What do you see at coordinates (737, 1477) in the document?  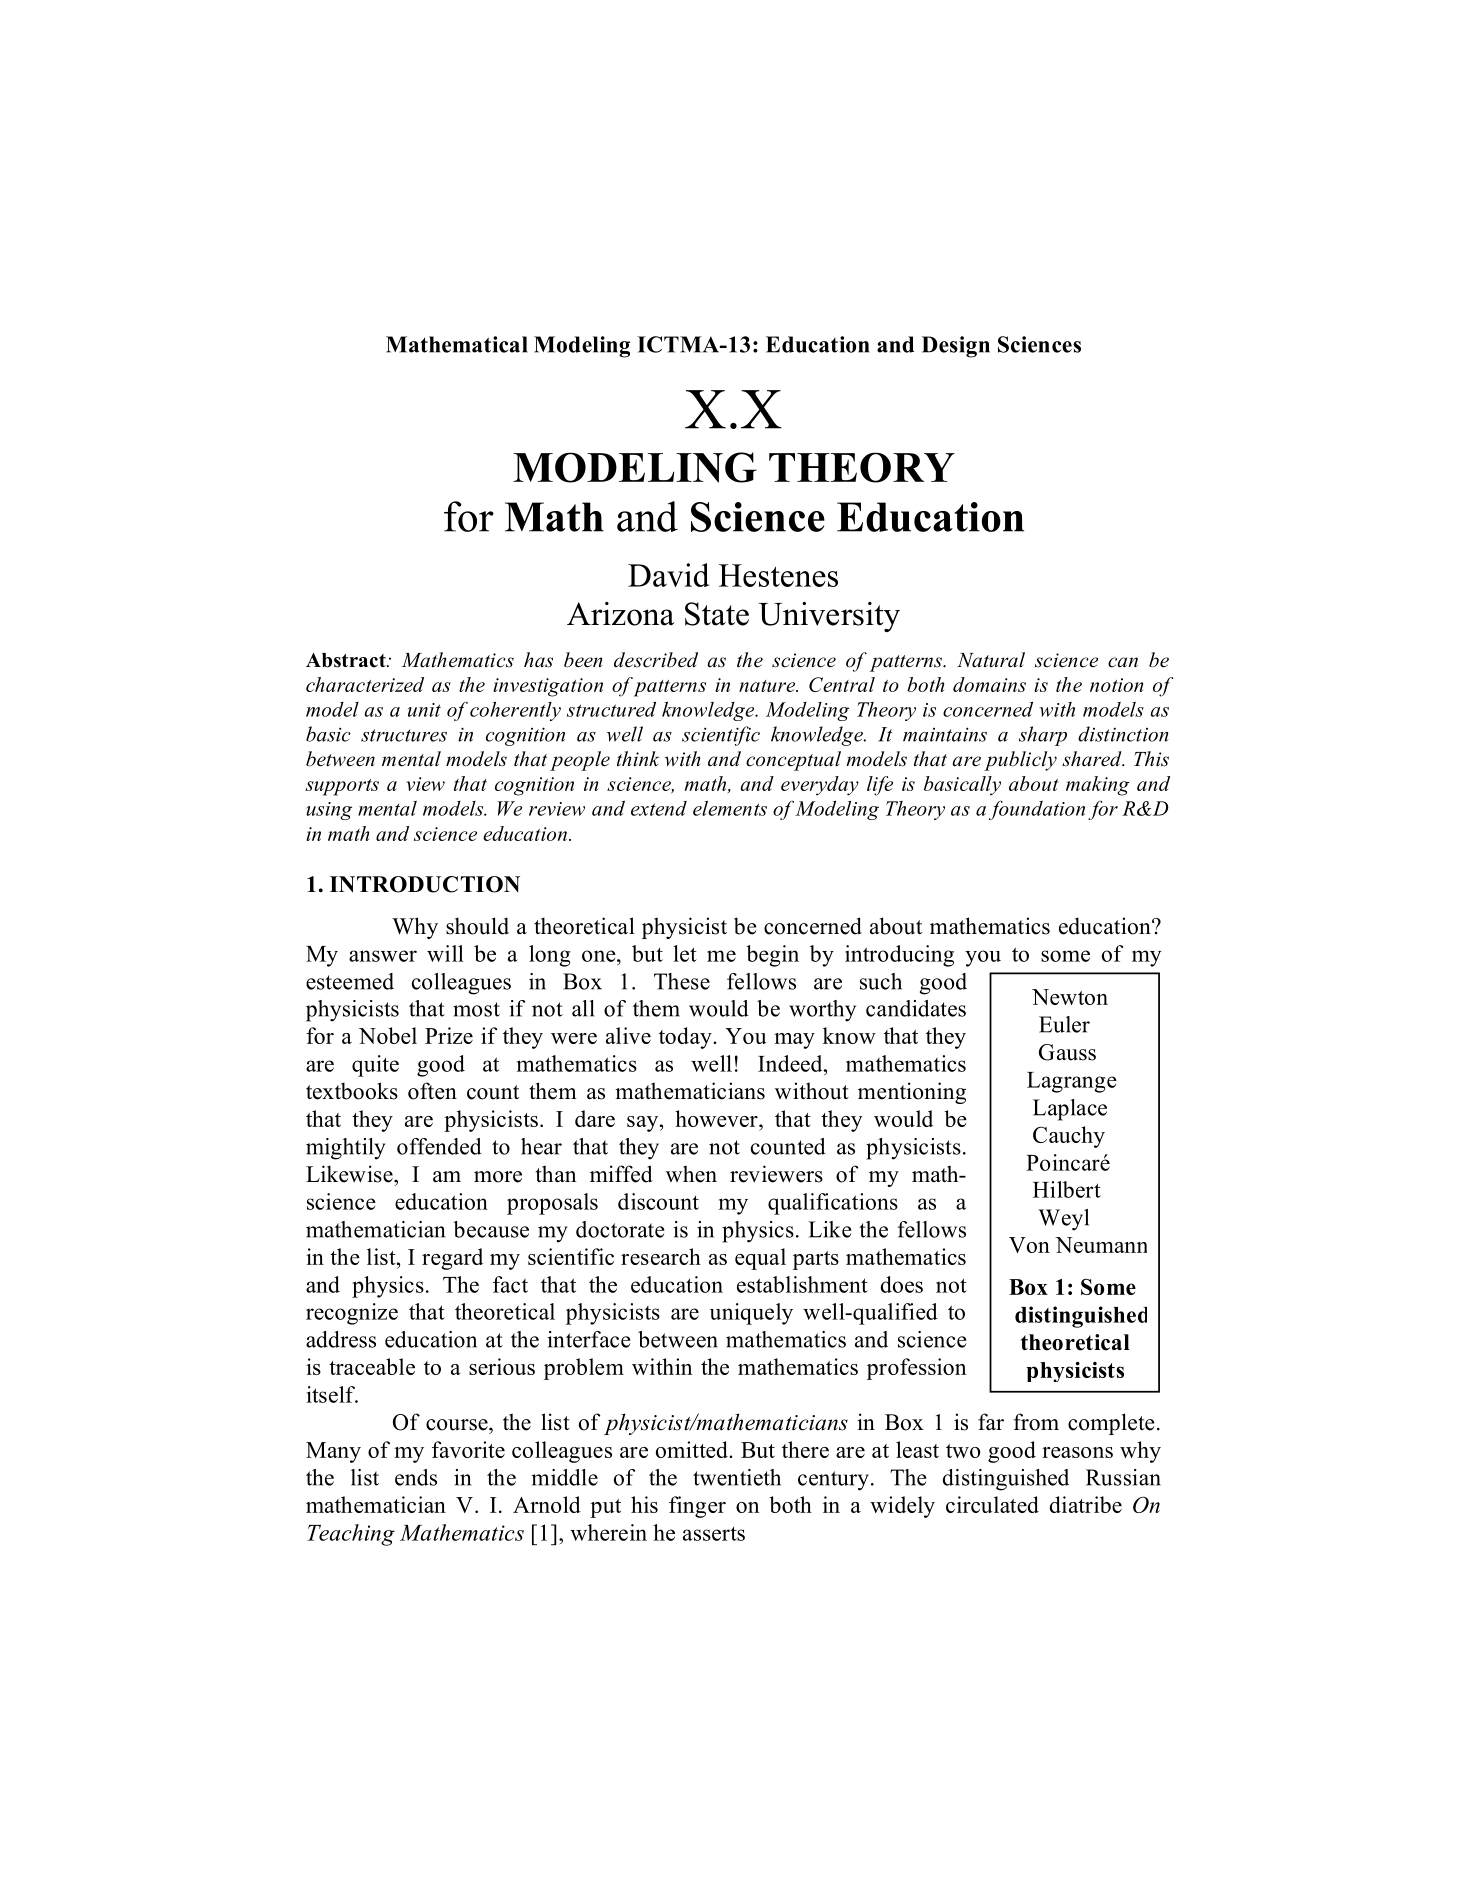 I see `twentieth` at bounding box center [737, 1477].
